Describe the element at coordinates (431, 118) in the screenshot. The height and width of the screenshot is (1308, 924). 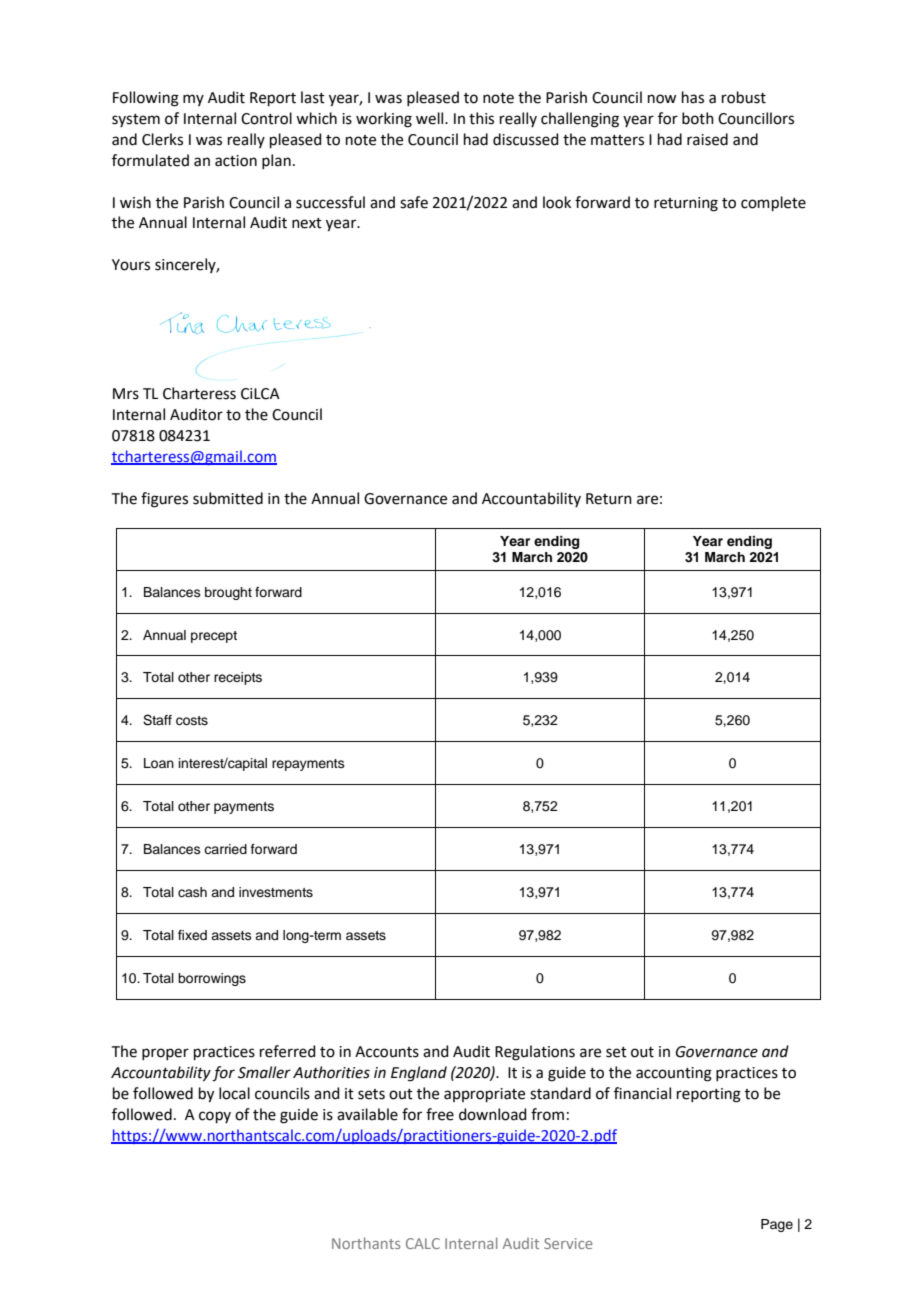
I see `well` at that location.
